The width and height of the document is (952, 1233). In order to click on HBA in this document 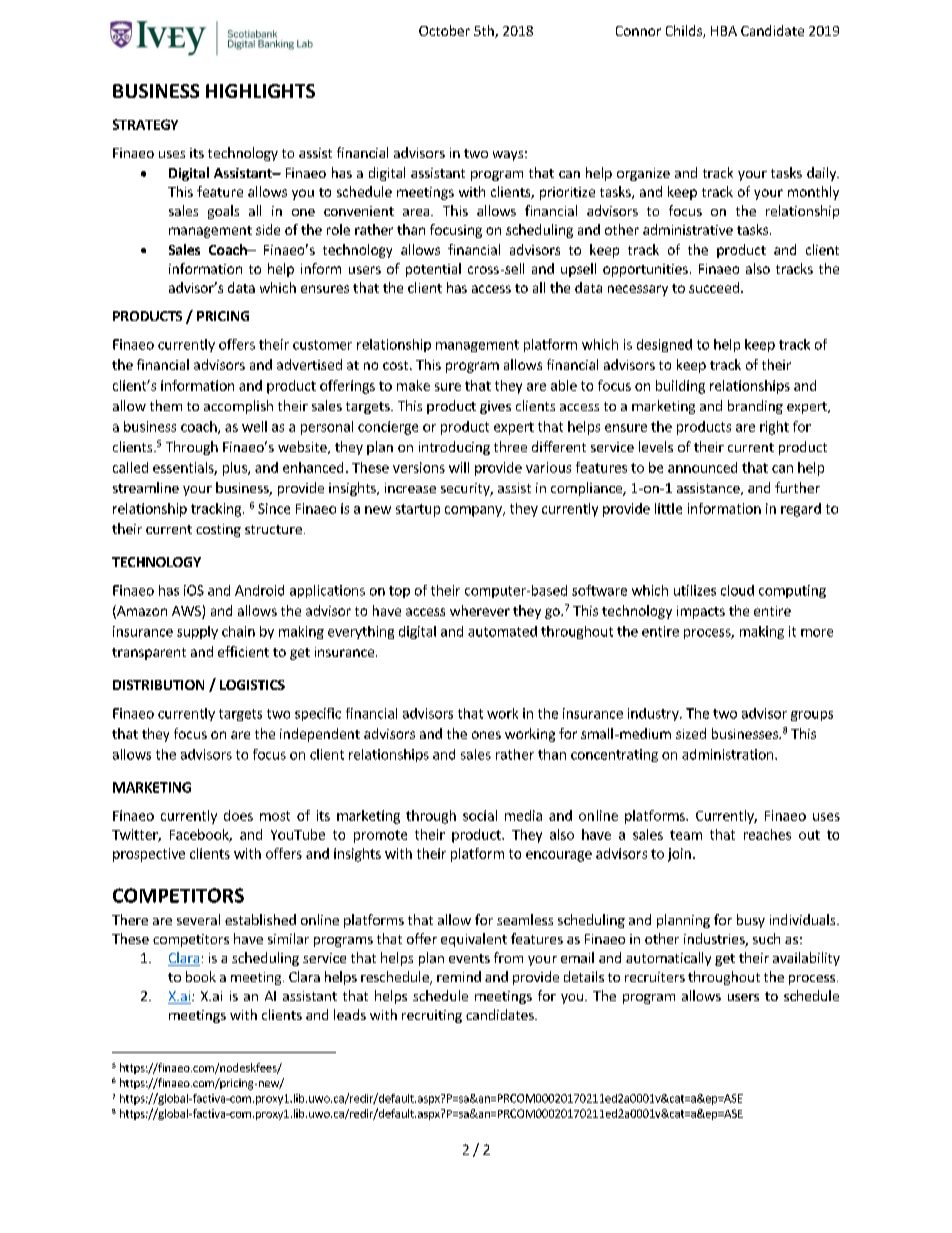, I will do `click(724, 31)`.
